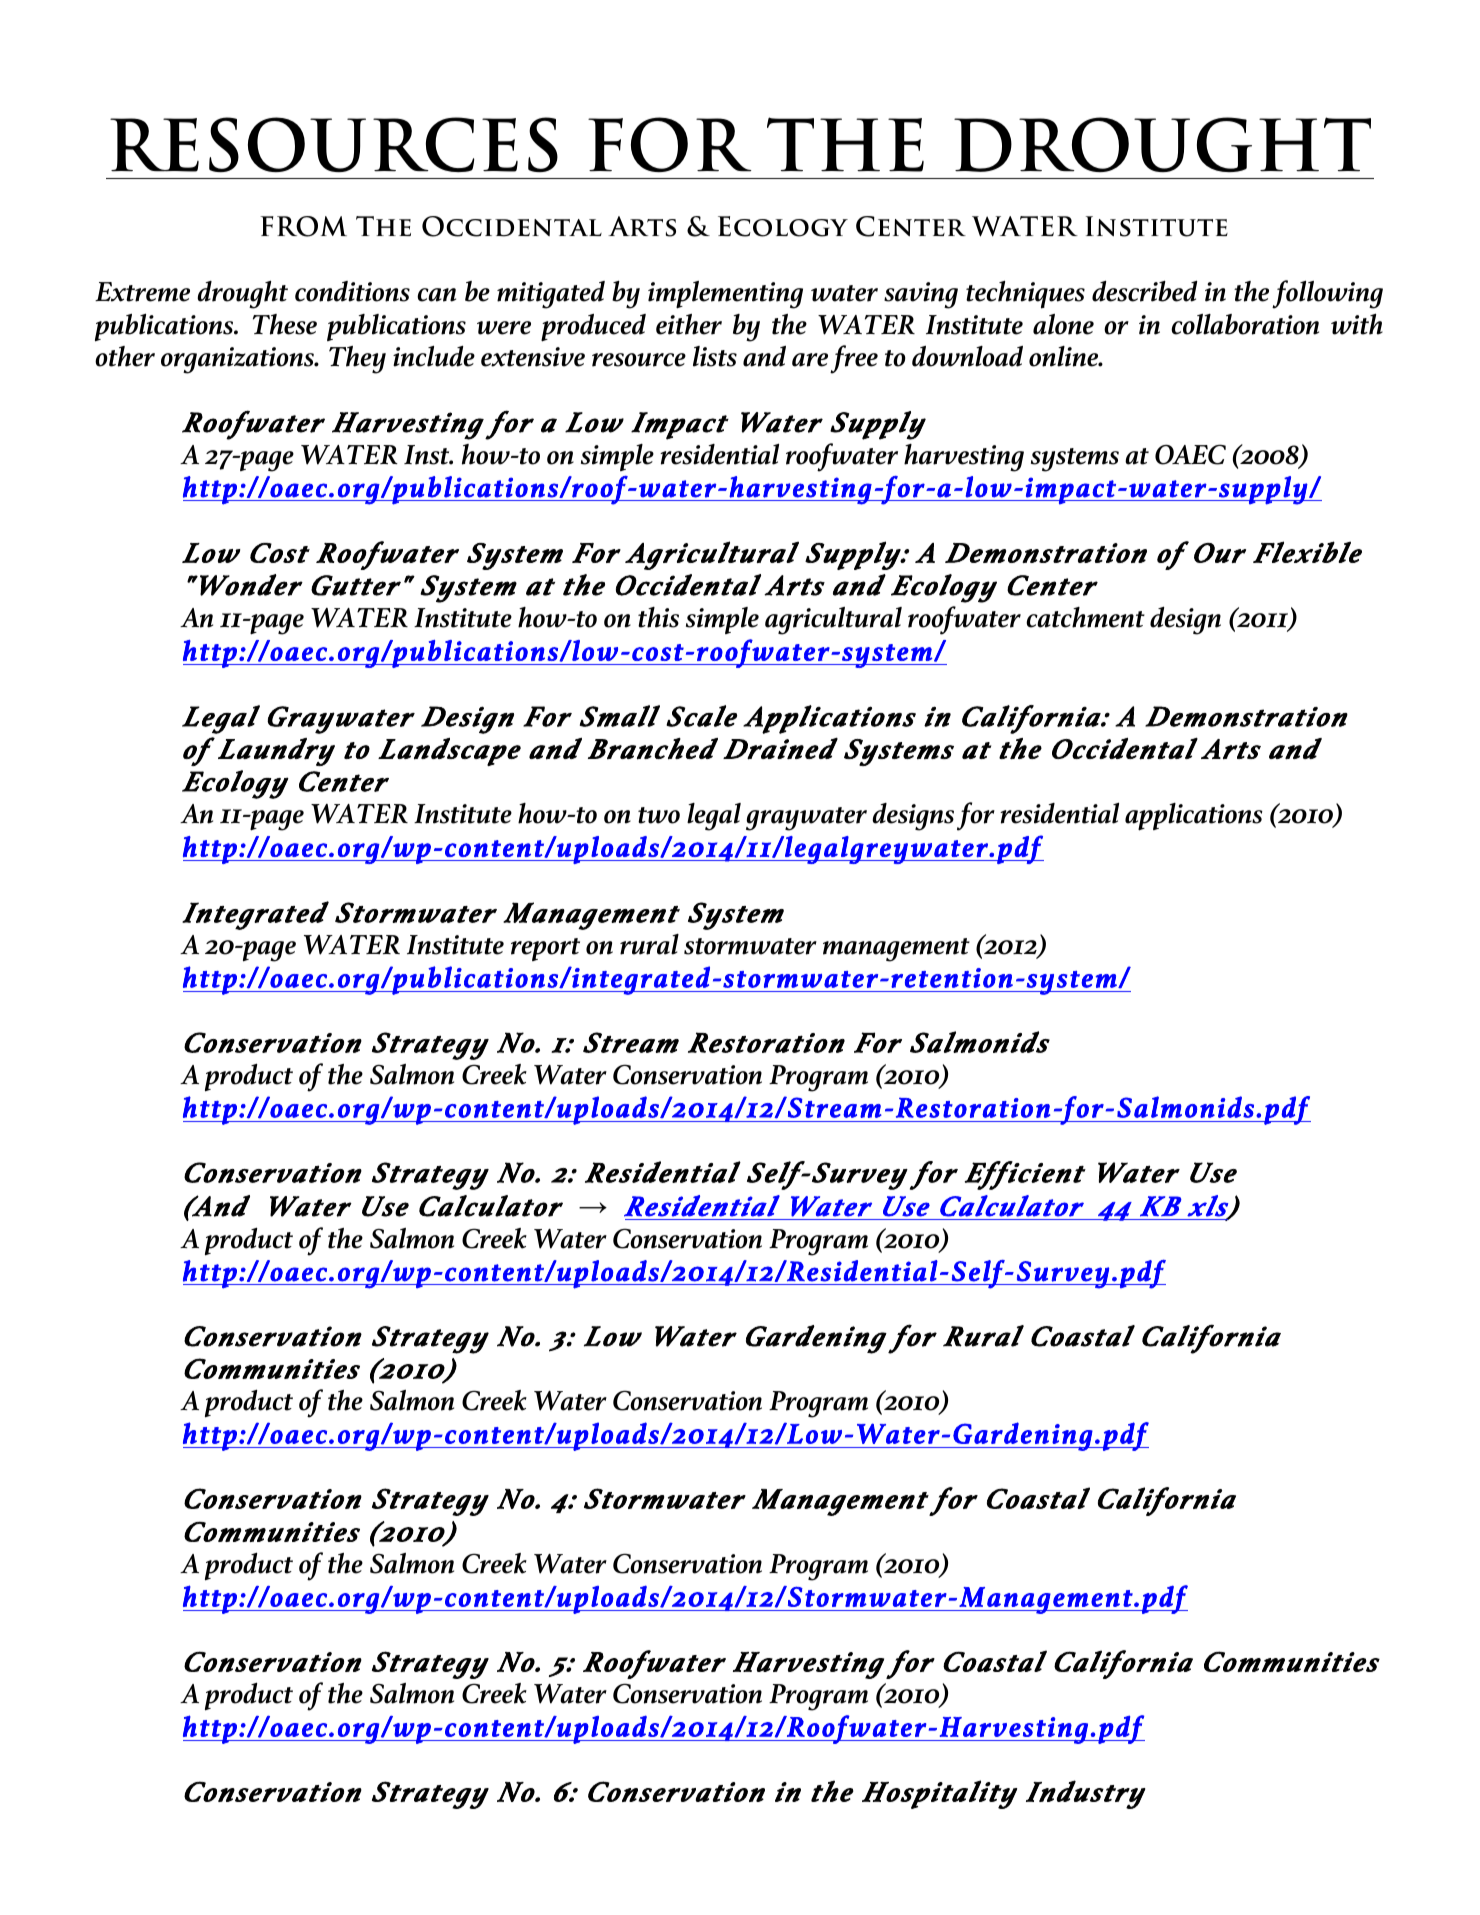 This screenshot has width=1480, height=1915. I want to click on FROM, so click(303, 226).
